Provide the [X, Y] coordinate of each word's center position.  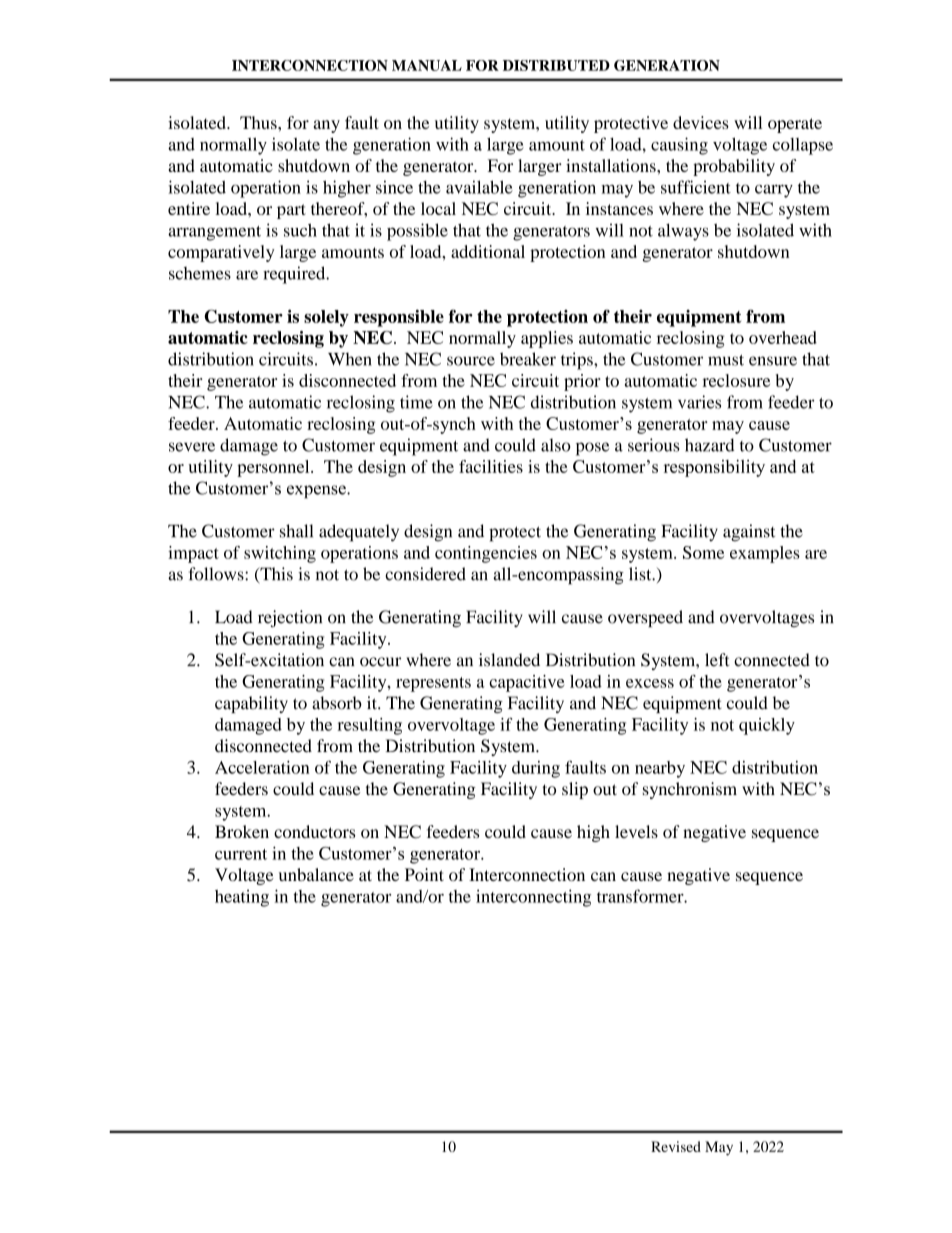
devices [701, 122]
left [717, 660]
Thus [259, 122]
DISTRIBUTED [556, 65]
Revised [676, 1146]
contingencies [486, 554]
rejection [290, 618]
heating [242, 898]
